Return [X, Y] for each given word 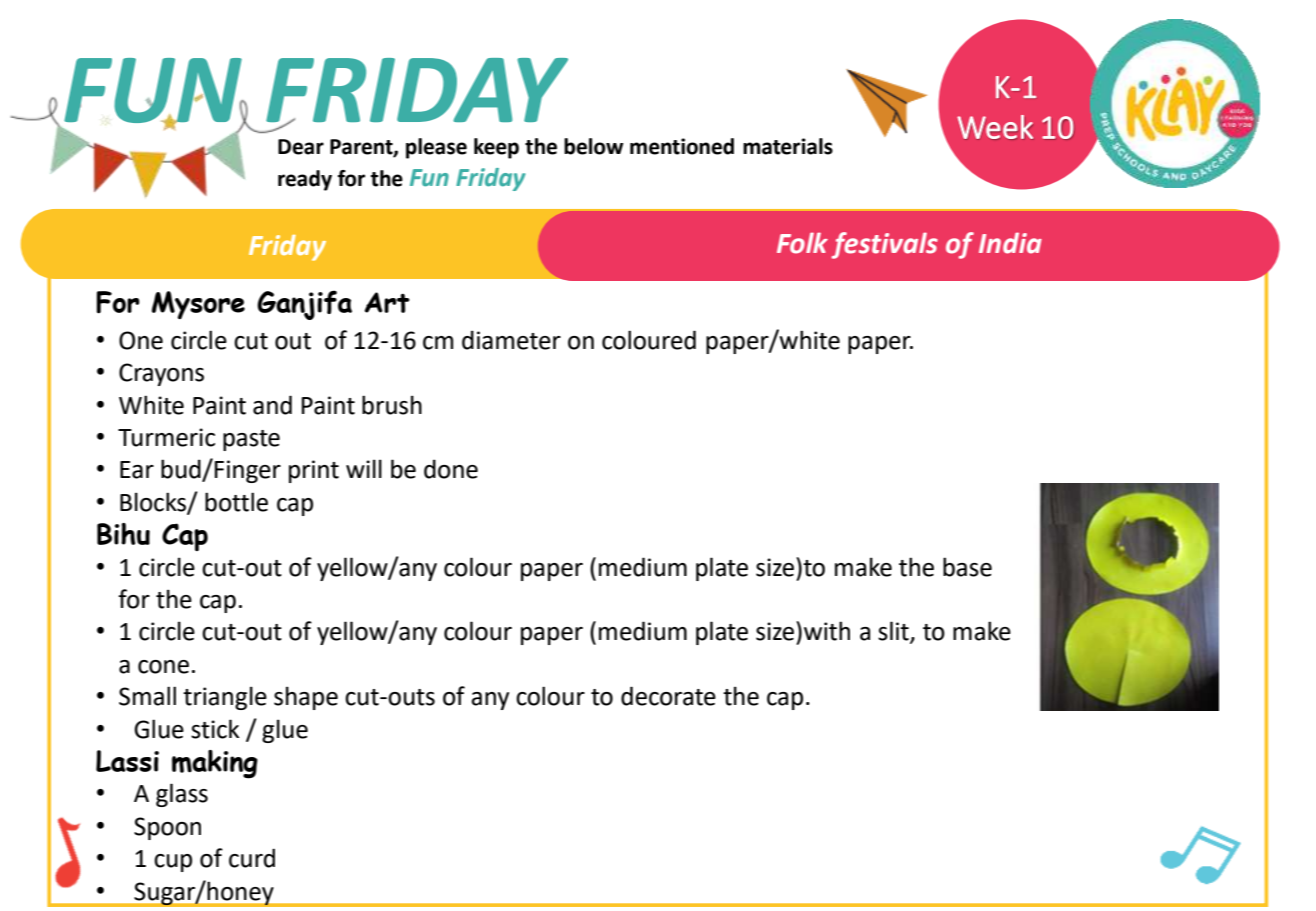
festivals [885, 245]
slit [894, 632]
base [967, 567]
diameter [511, 340]
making [215, 764]
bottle [236, 502]
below [593, 146]
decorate [668, 696]
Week [995, 127]
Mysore [198, 305]
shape [306, 698]
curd [252, 858]
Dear [301, 147]
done [451, 469]
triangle [225, 698]
